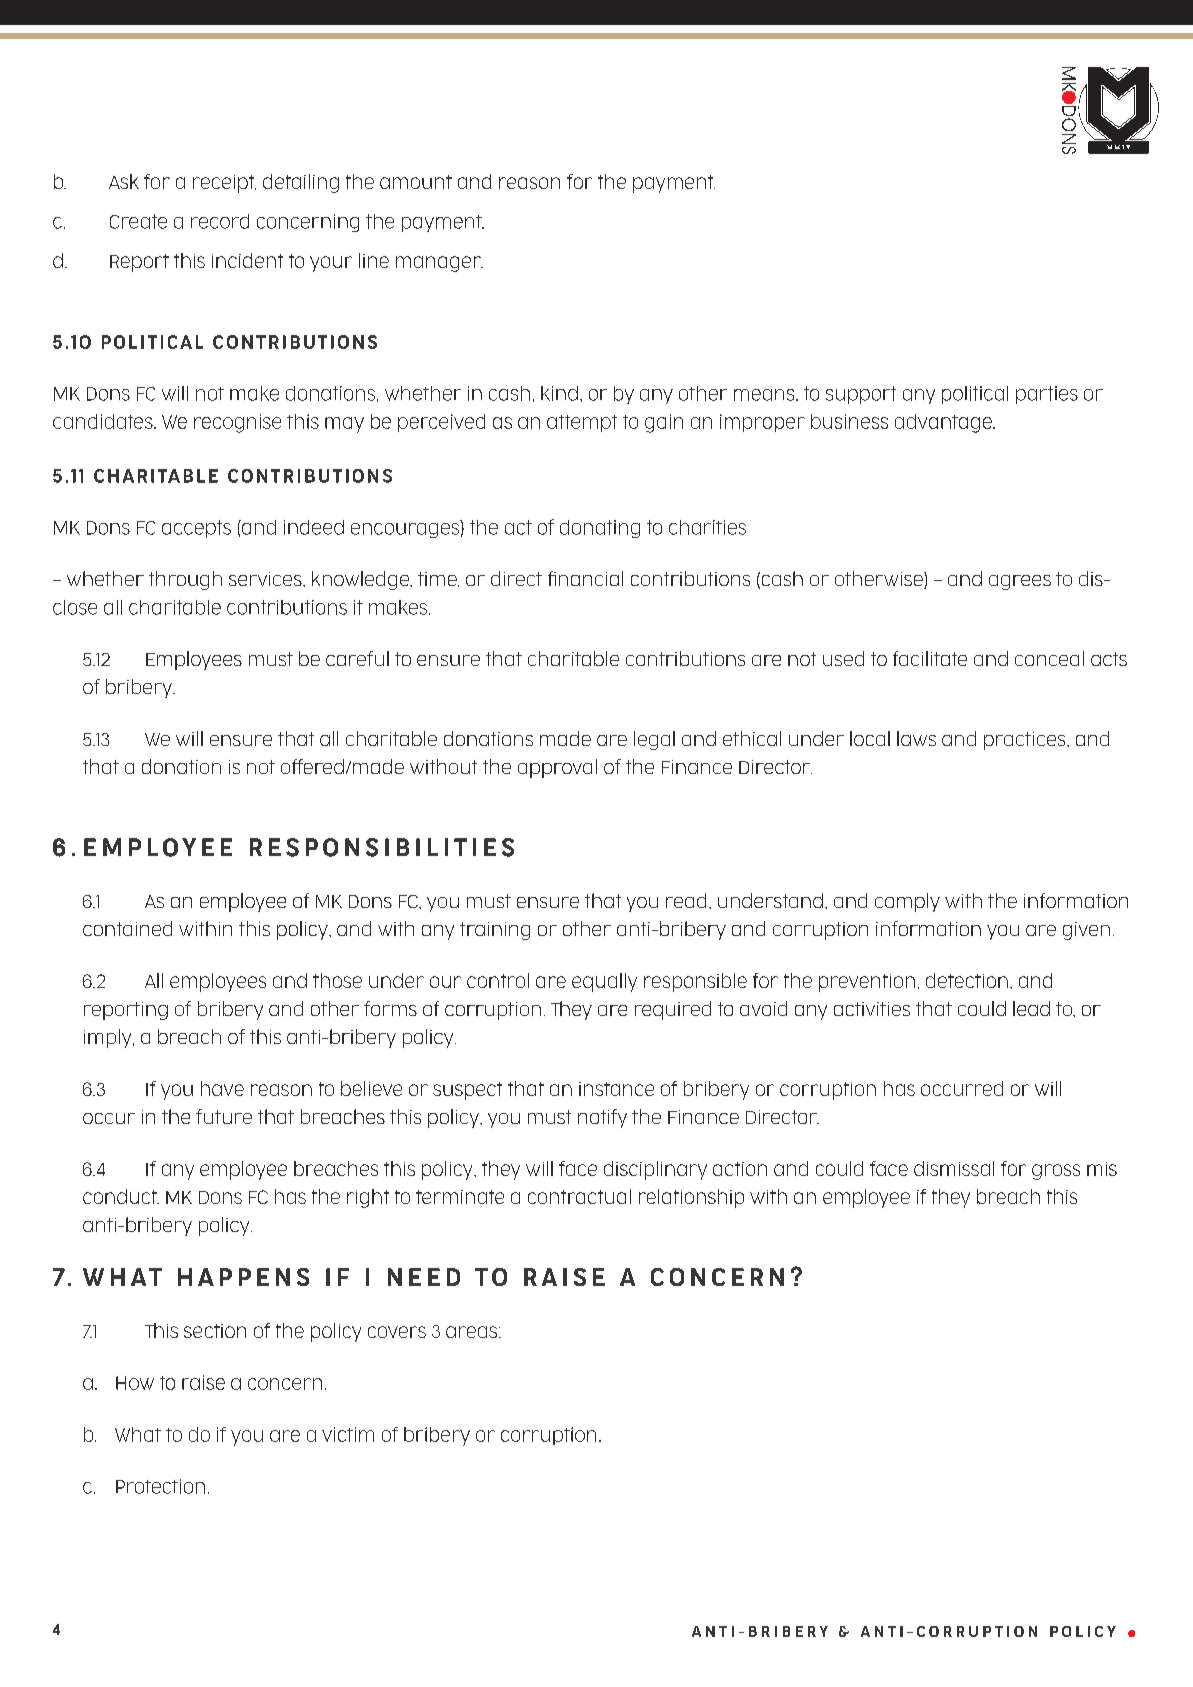 The width and height of the screenshot is (1193, 1687). What do you see at coordinates (196, 529) in the screenshot?
I see `accepts` at bounding box center [196, 529].
